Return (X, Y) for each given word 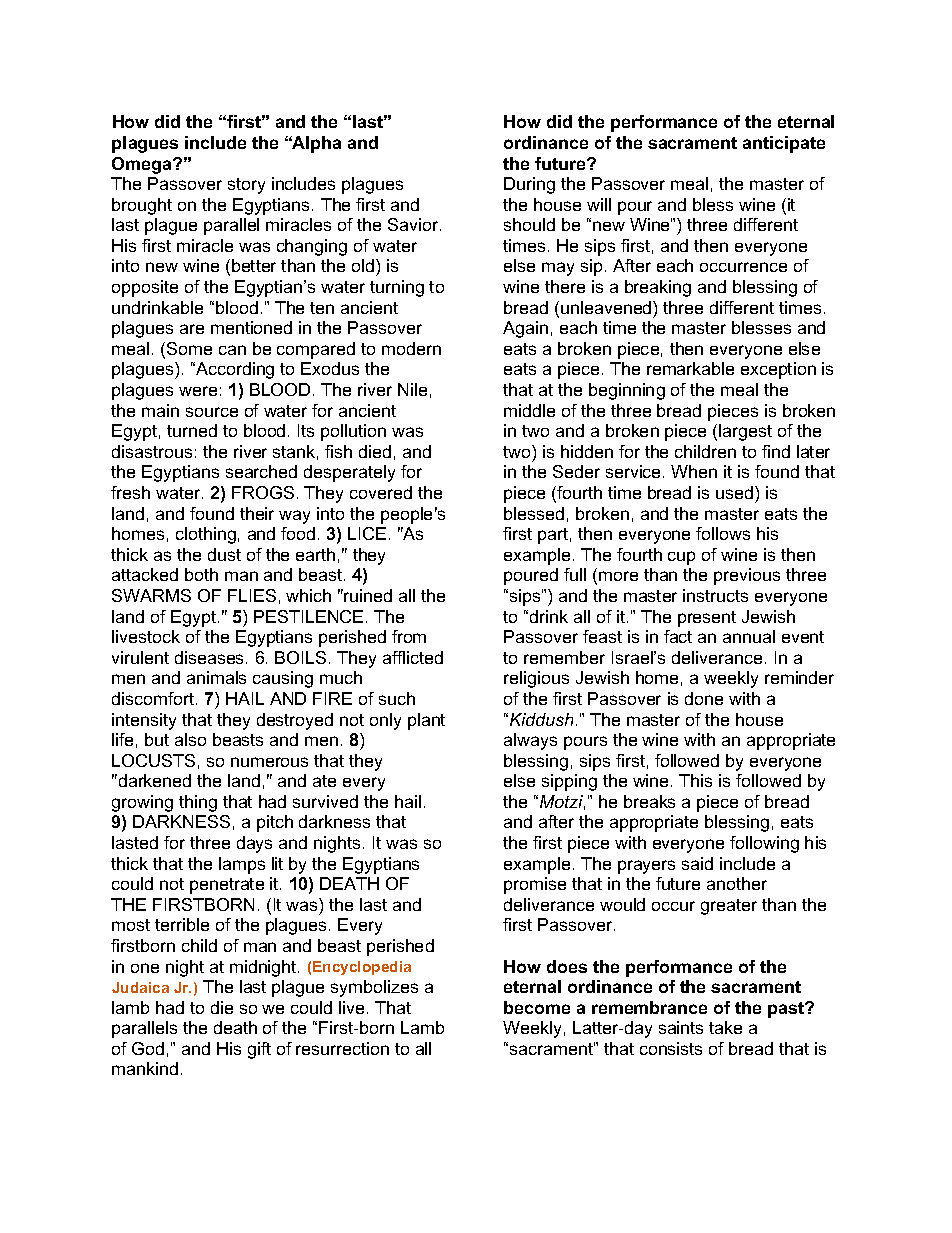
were (198, 391)
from (409, 636)
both (201, 574)
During (529, 185)
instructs (715, 595)
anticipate (784, 144)
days (254, 844)
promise (535, 885)
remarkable (690, 368)
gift (259, 1050)
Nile (412, 389)
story (246, 186)
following (764, 844)
